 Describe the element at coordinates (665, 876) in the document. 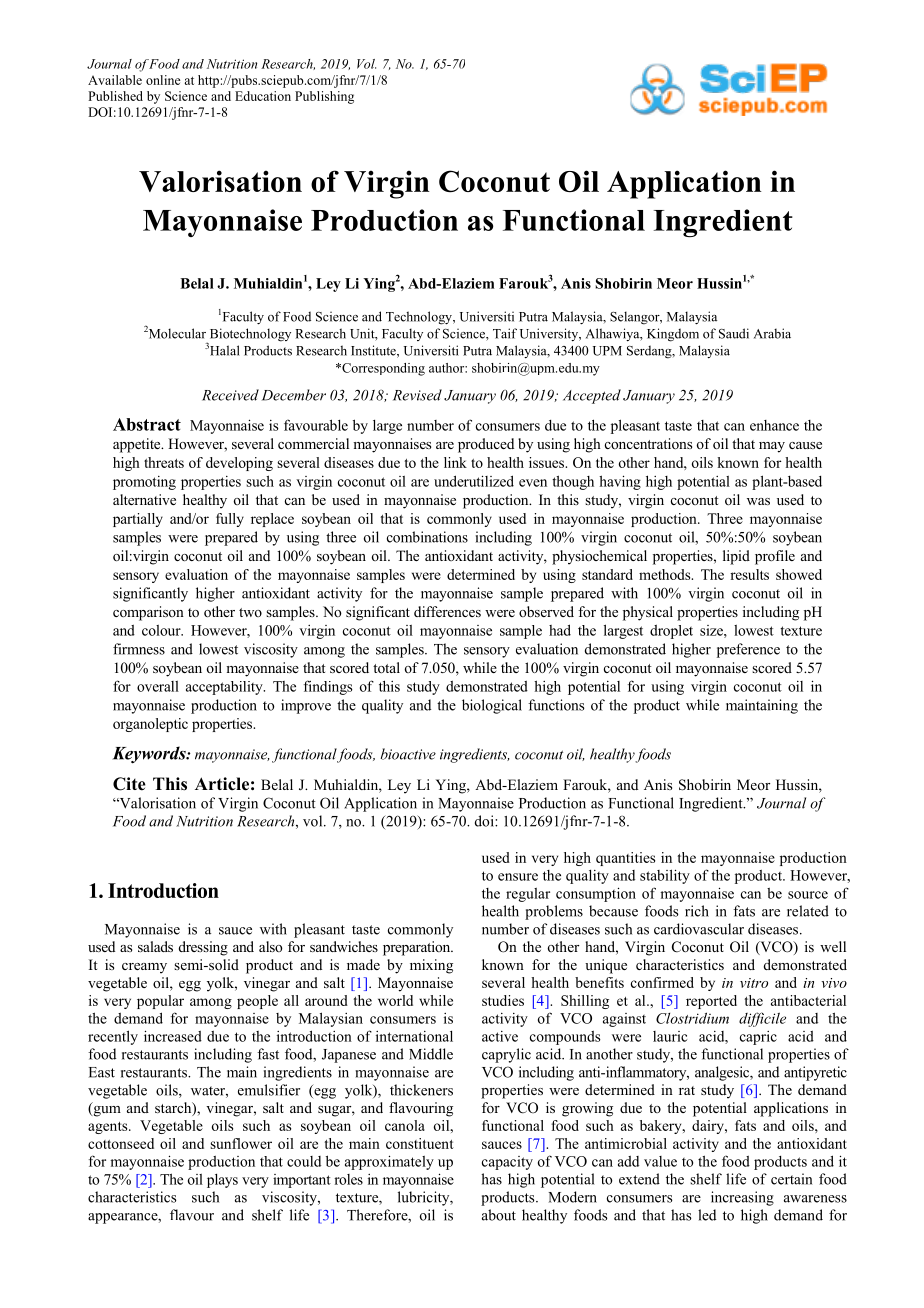

I see `stability` at that location.
